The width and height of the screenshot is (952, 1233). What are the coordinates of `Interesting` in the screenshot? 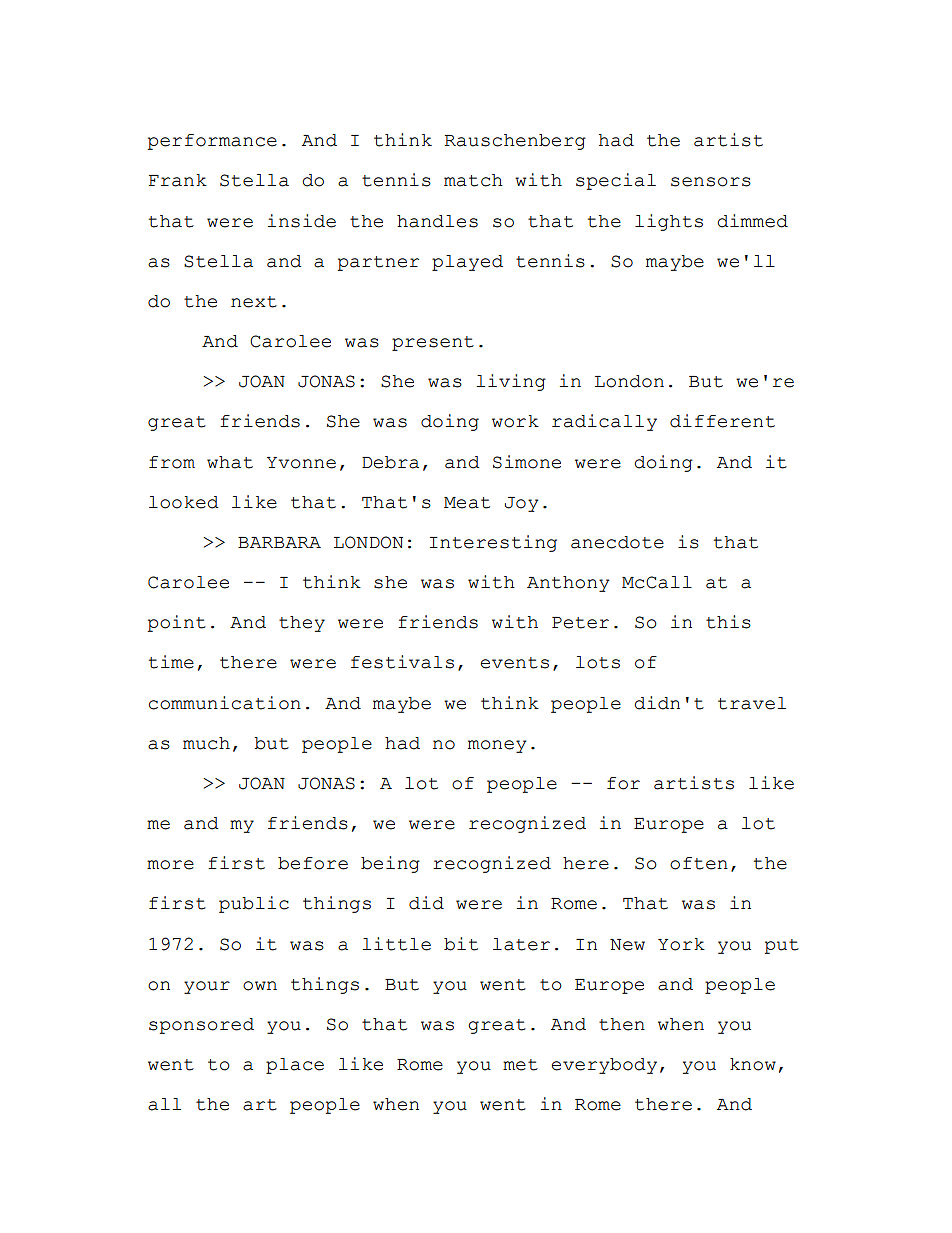 It's located at (493, 543).
